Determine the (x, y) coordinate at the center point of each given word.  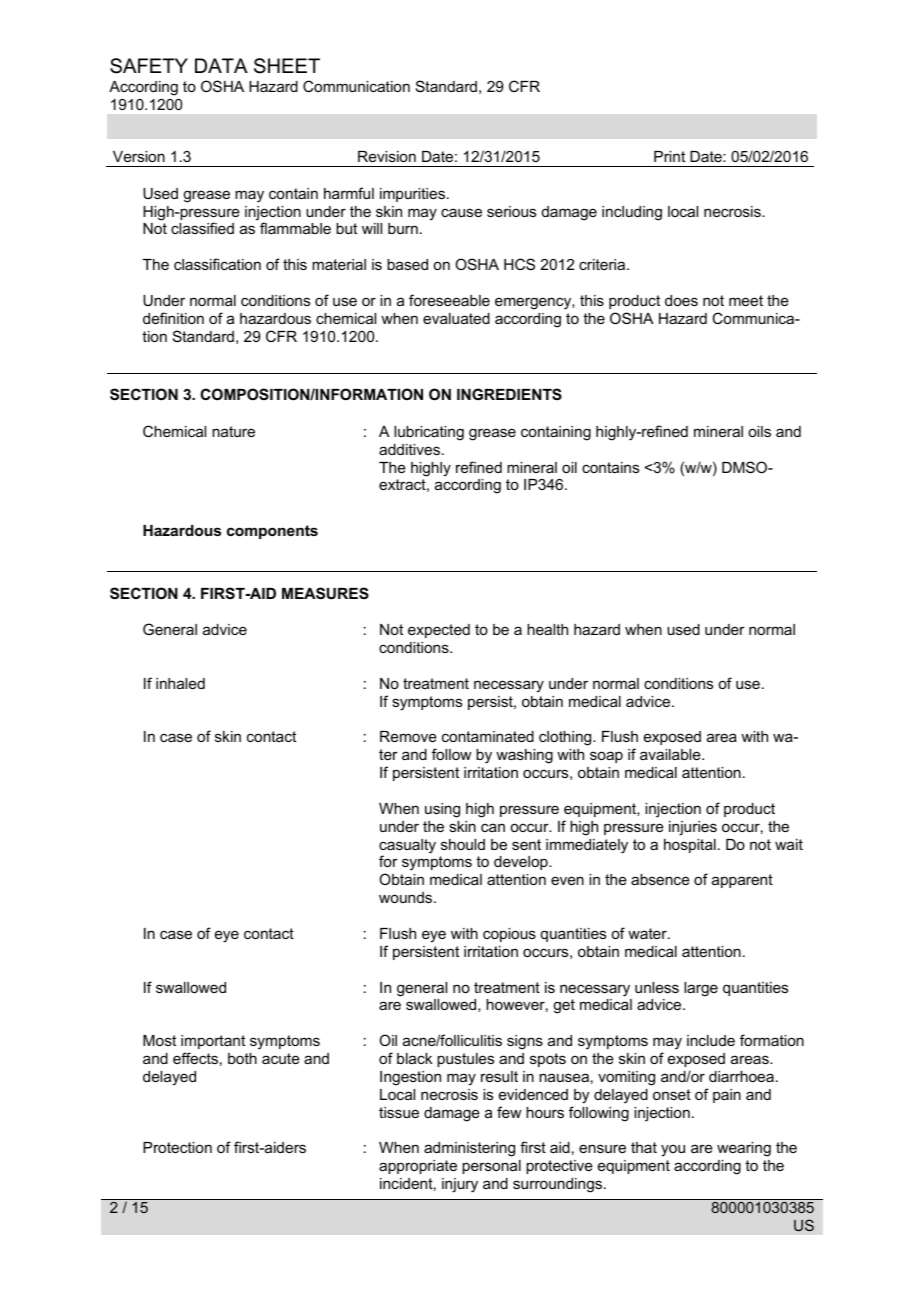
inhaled (180, 683)
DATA (221, 65)
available (671, 754)
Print (669, 156)
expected (439, 631)
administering (469, 1149)
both (242, 1058)
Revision (387, 156)
